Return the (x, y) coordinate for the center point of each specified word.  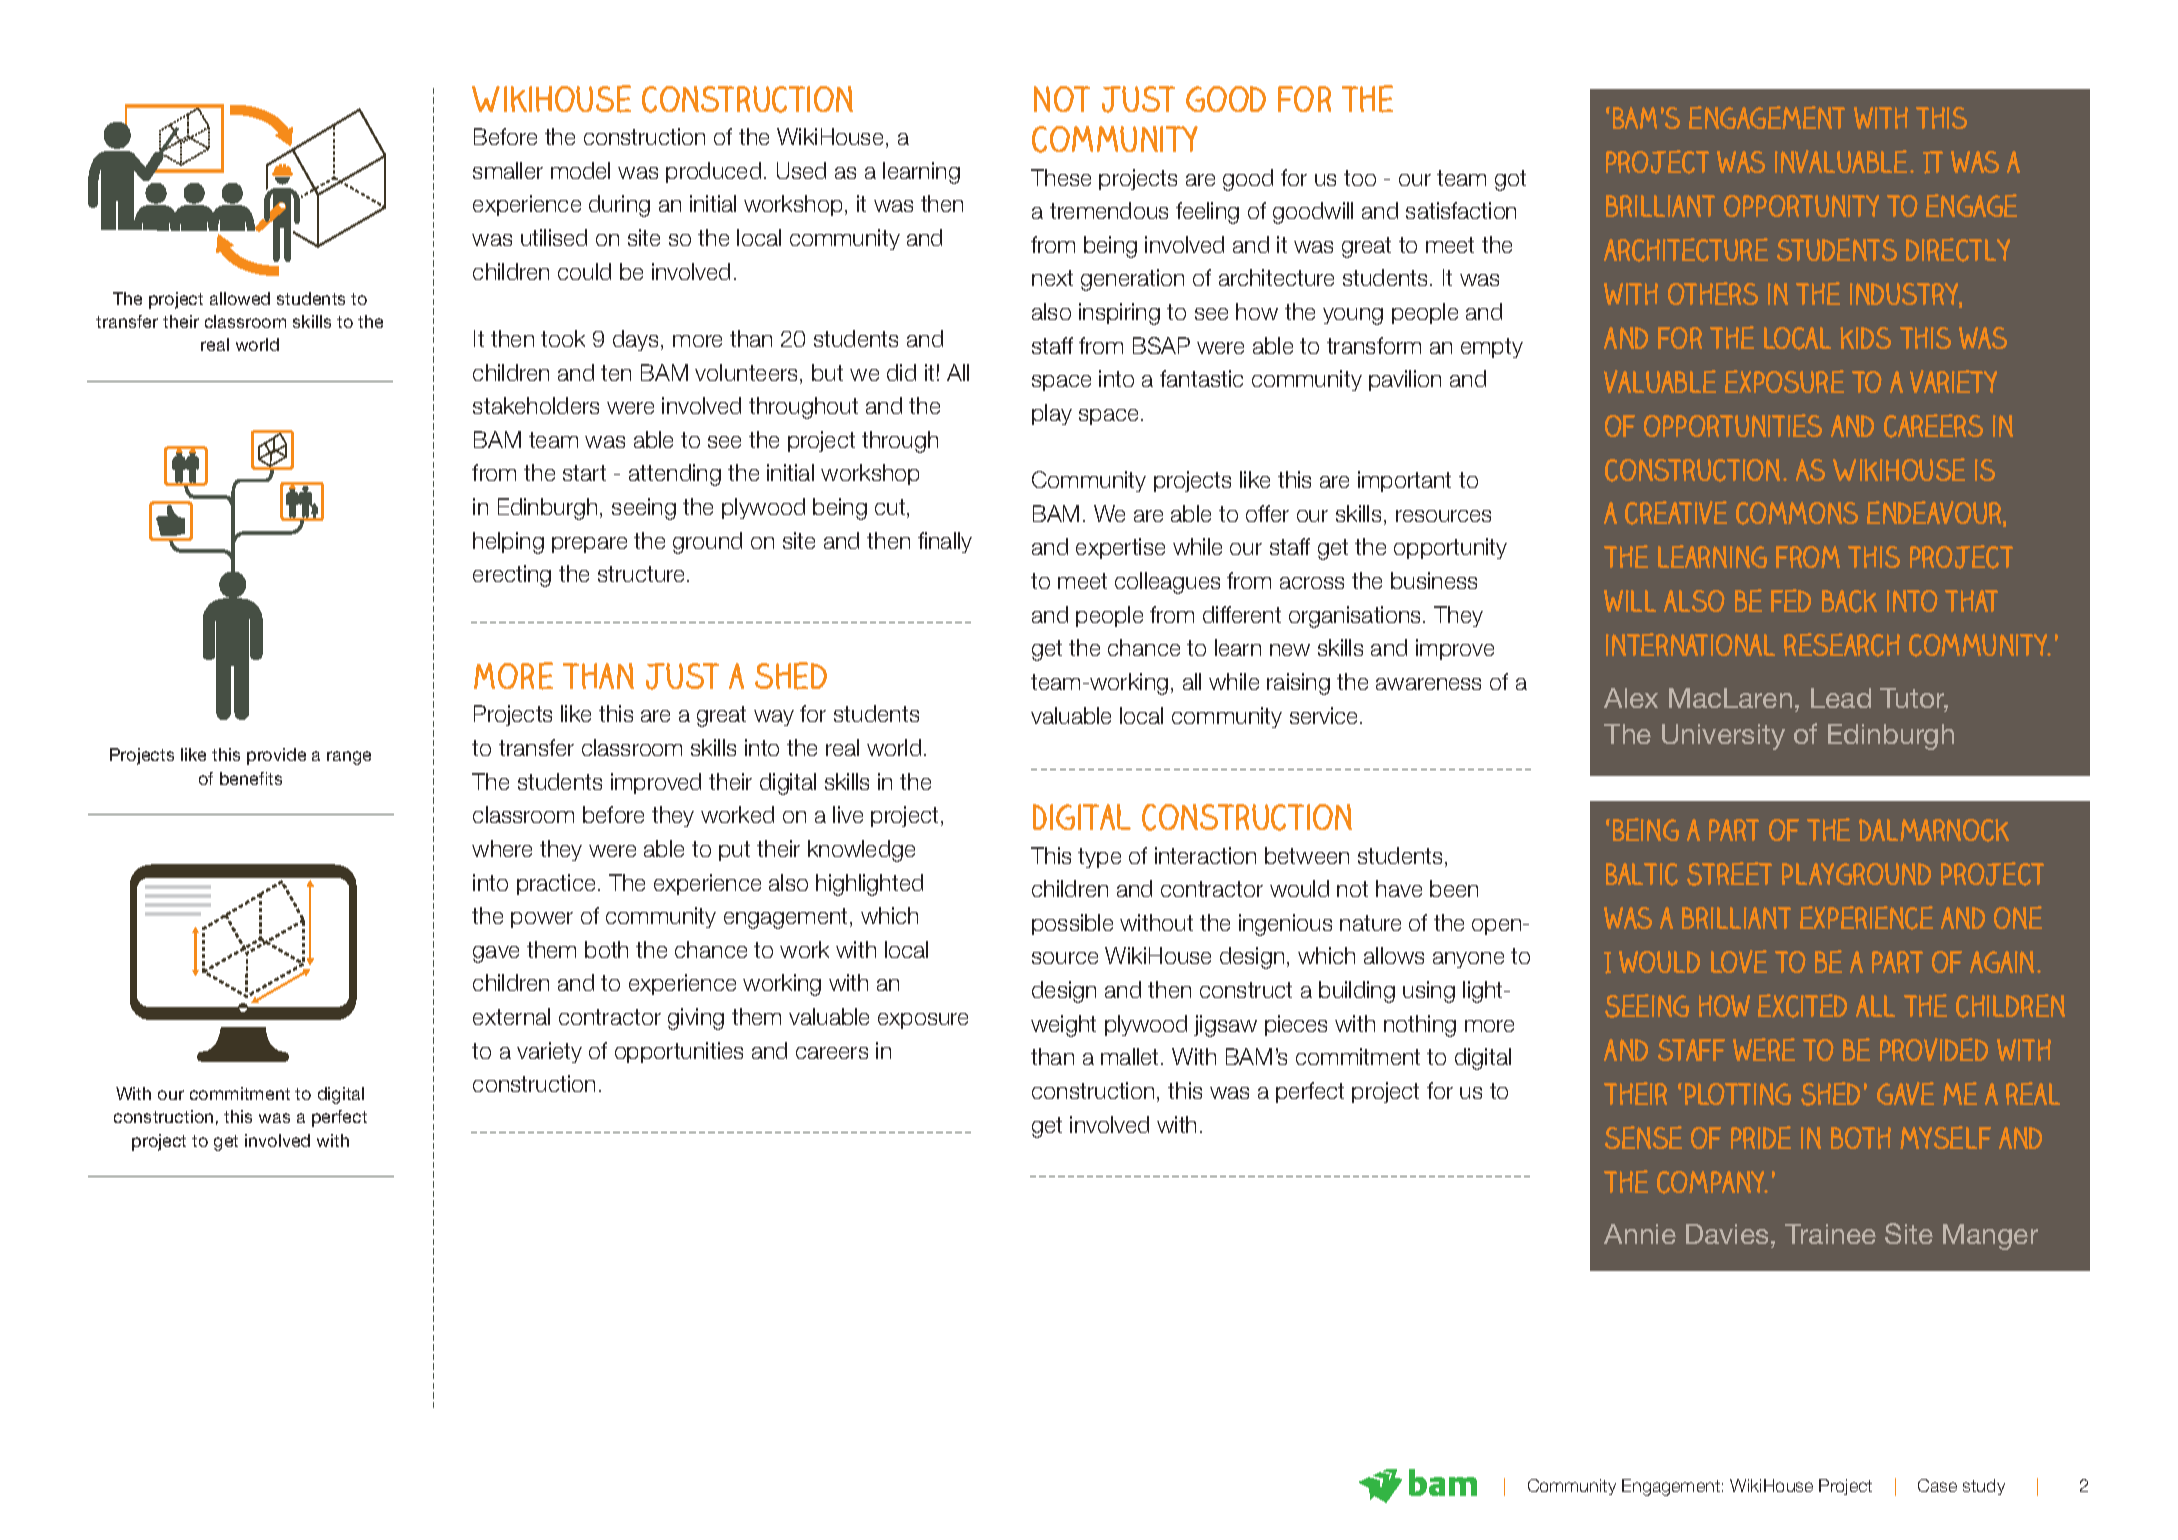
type (1099, 858)
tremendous (1109, 210)
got (1510, 180)
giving (696, 1019)
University (1723, 737)
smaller (508, 170)
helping (508, 543)
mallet (1129, 1056)
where (502, 848)
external (511, 1016)
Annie (1640, 1234)
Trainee (1830, 1234)
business (1434, 580)
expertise (1120, 548)
